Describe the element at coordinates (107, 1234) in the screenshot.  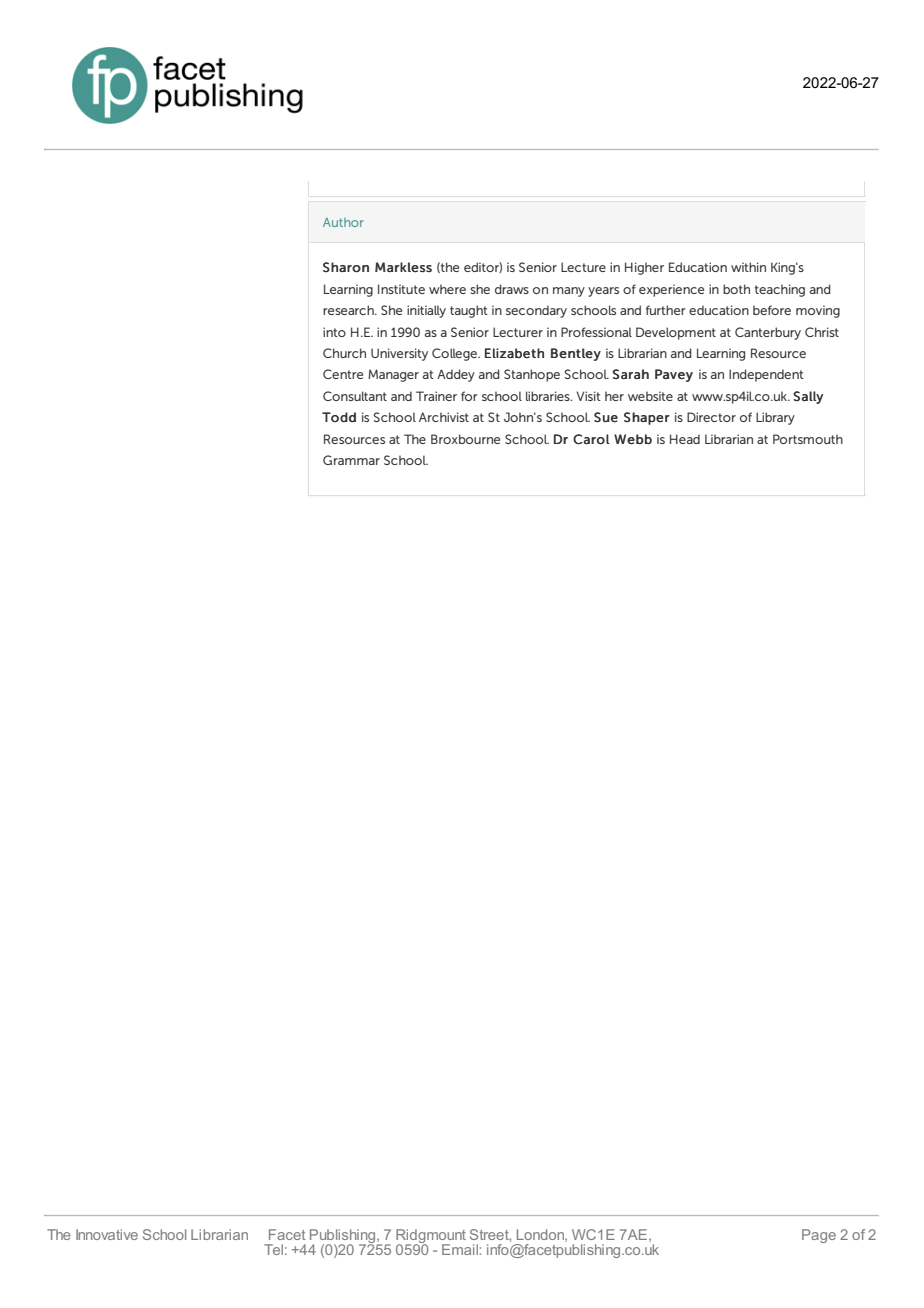
I see `Innovative` at that location.
